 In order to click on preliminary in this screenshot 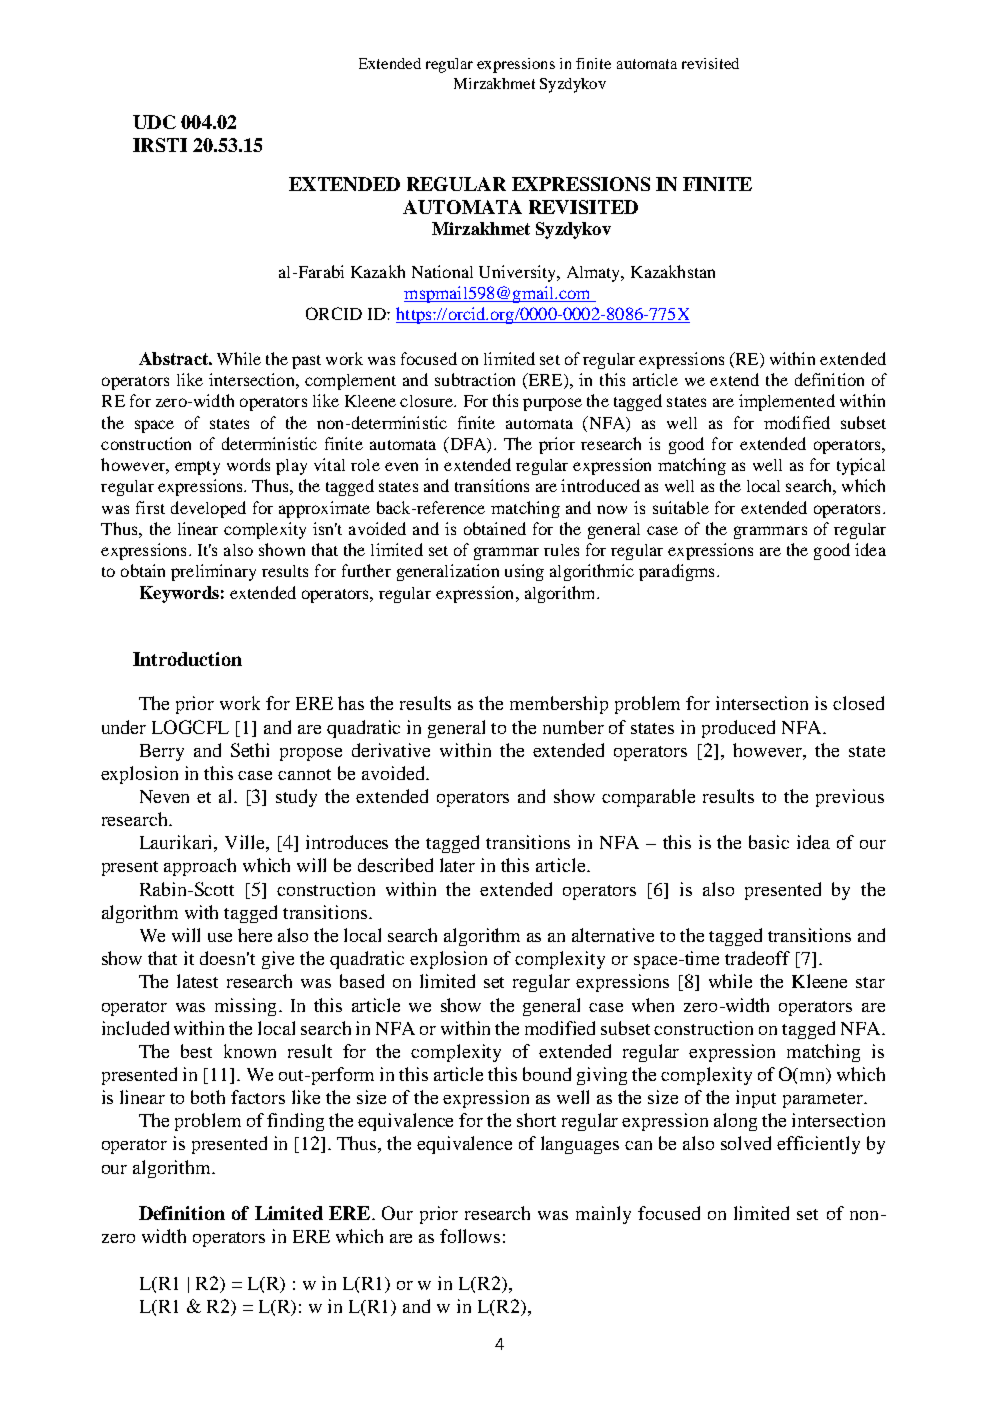, I will do `click(213, 572)`.
